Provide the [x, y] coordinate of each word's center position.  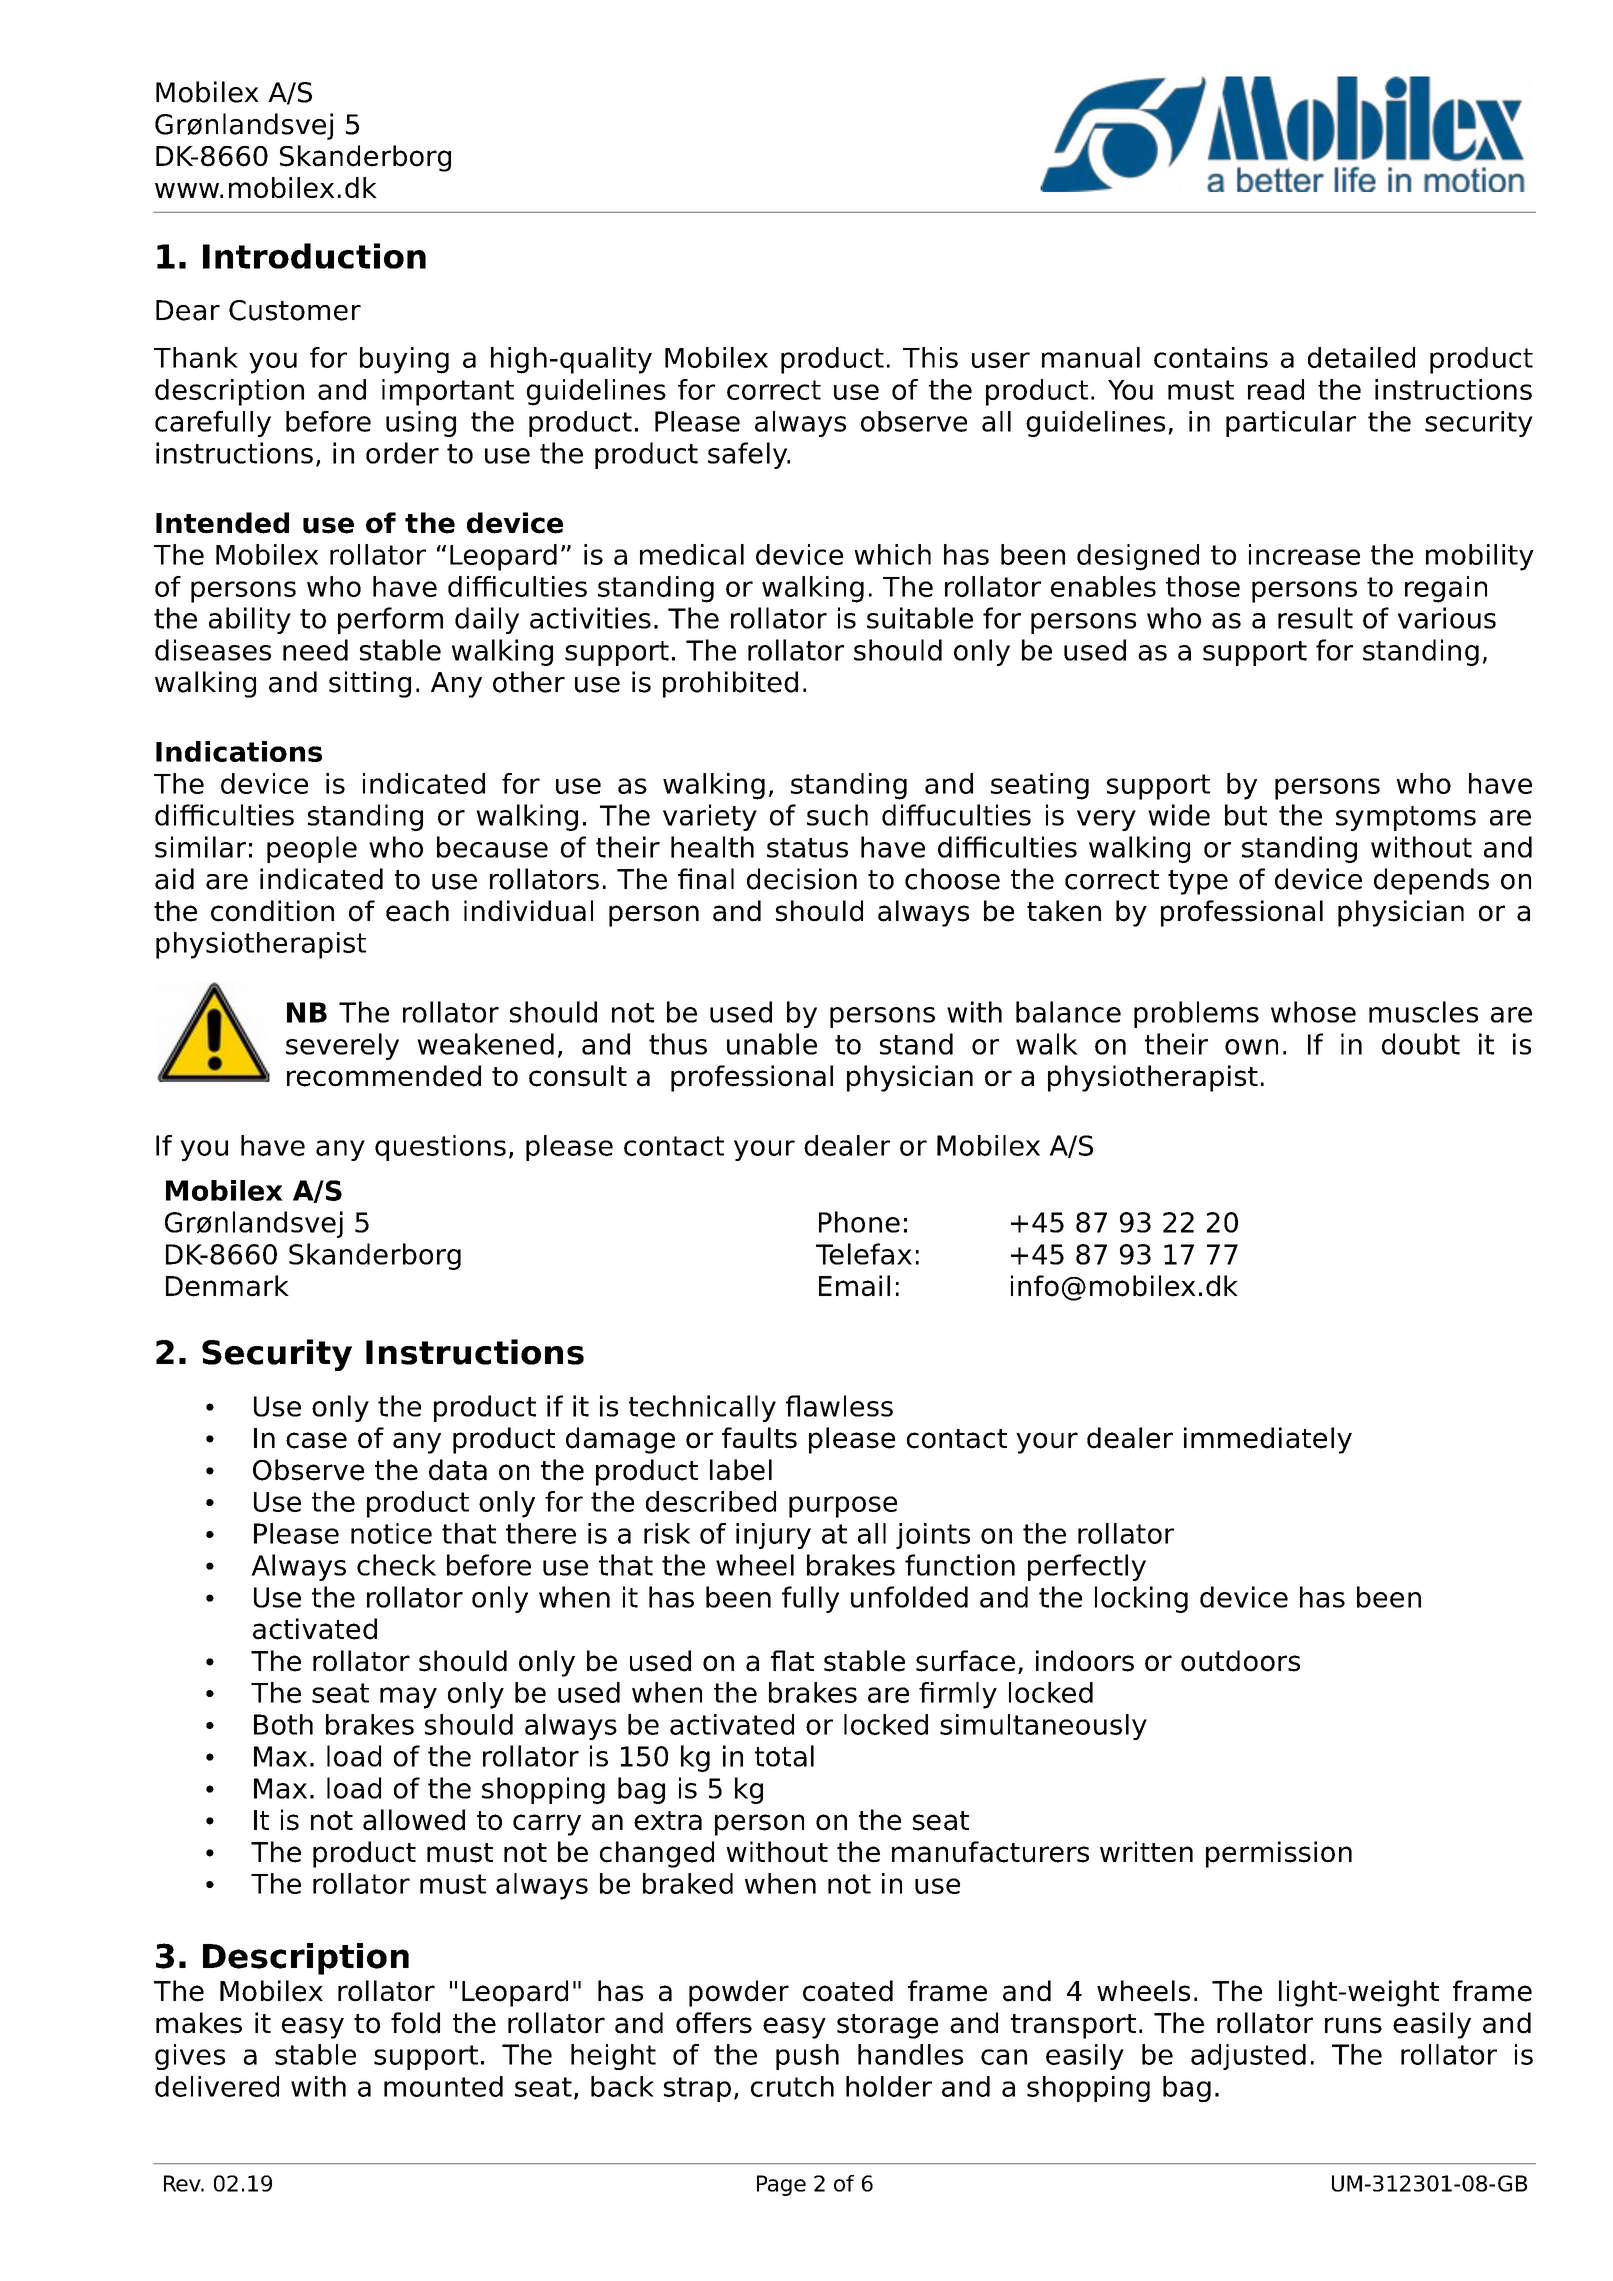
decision [802, 879]
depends [1431, 881]
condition [272, 911]
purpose [843, 1507]
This [930, 357]
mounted [443, 2086]
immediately [1268, 1440]
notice [391, 1533]
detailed [1361, 357]
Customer [295, 310]
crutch [792, 2086]
